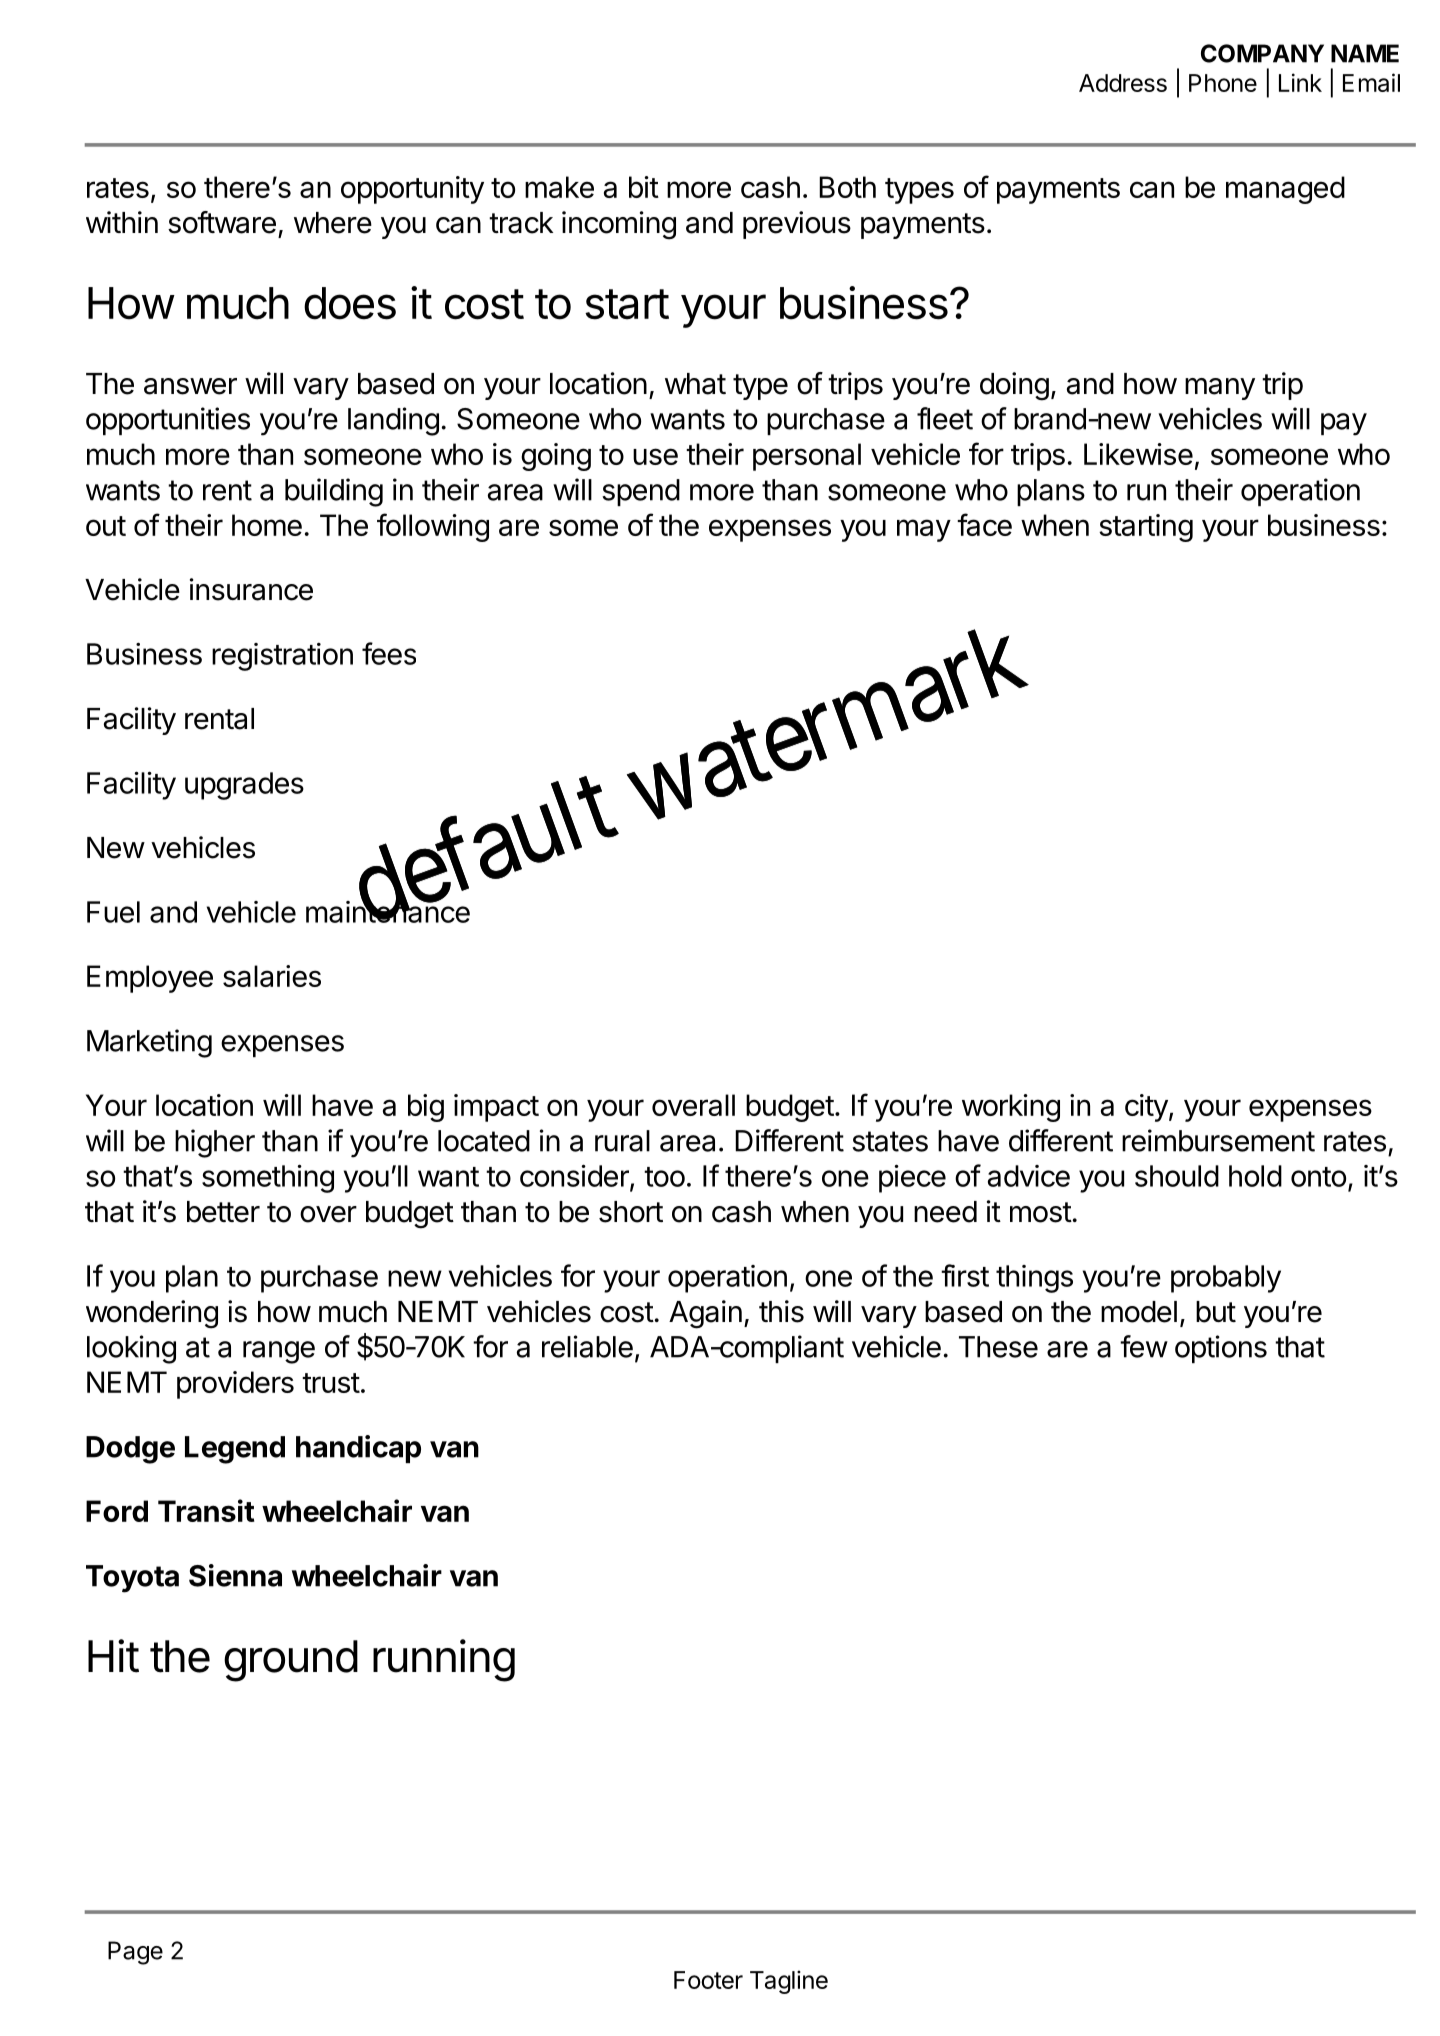 This document has width=1440, height=2036. What do you see at coordinates (1223, 83) in the document?
I see `Phone` at bounding box center [1223, 83].
